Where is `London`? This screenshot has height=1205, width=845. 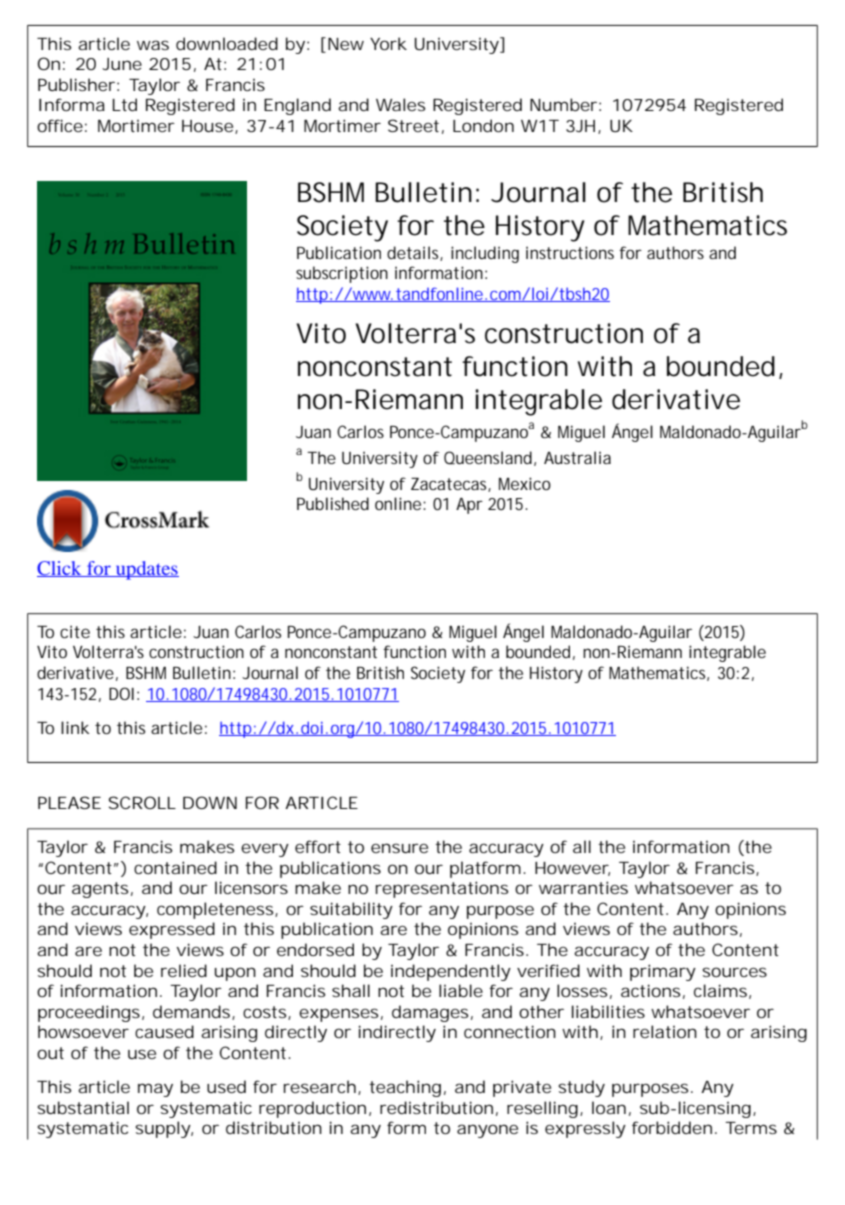 London is located at coordinates (483, 125).
